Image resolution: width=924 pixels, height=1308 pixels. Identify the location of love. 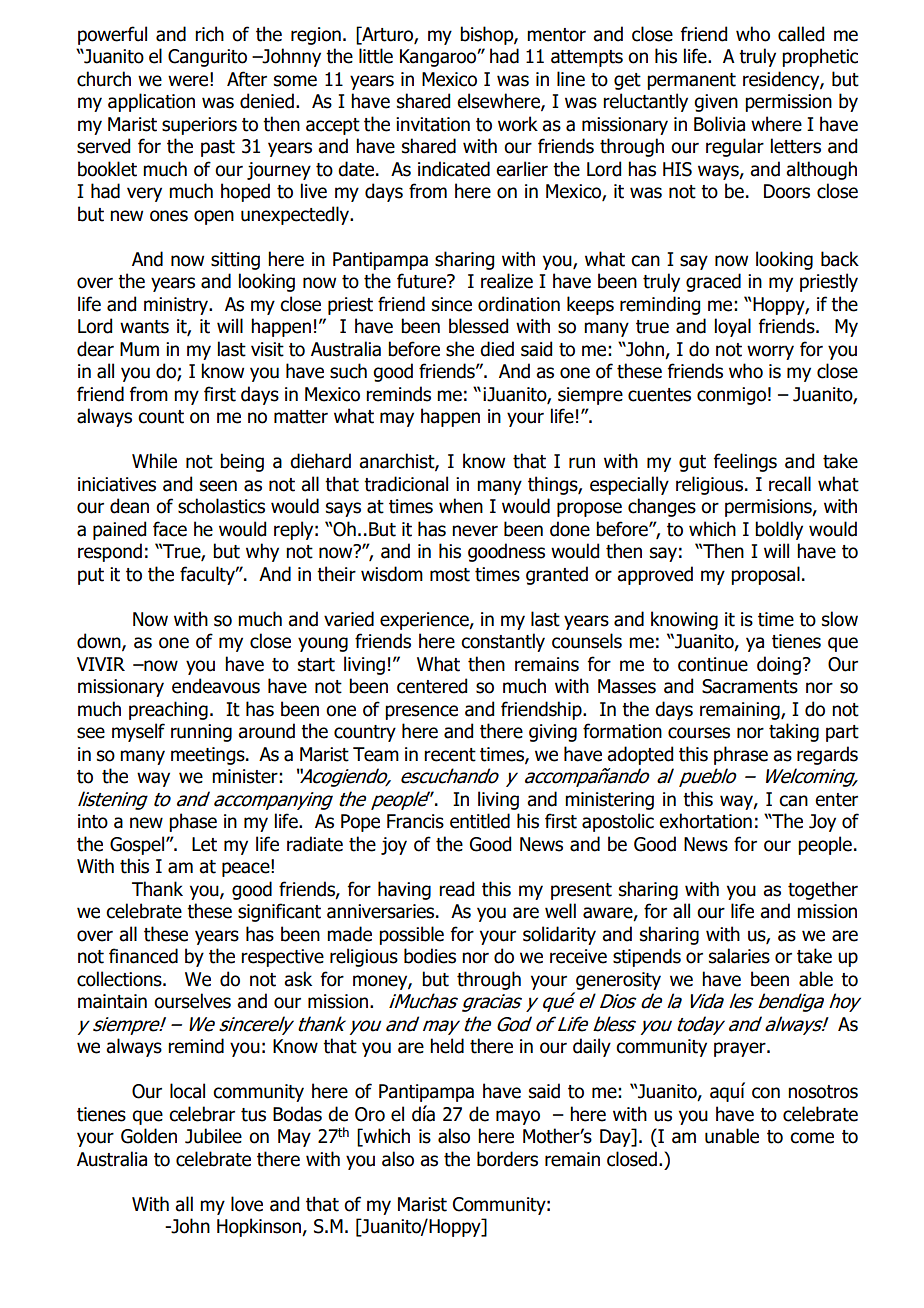
(247, 1204).
